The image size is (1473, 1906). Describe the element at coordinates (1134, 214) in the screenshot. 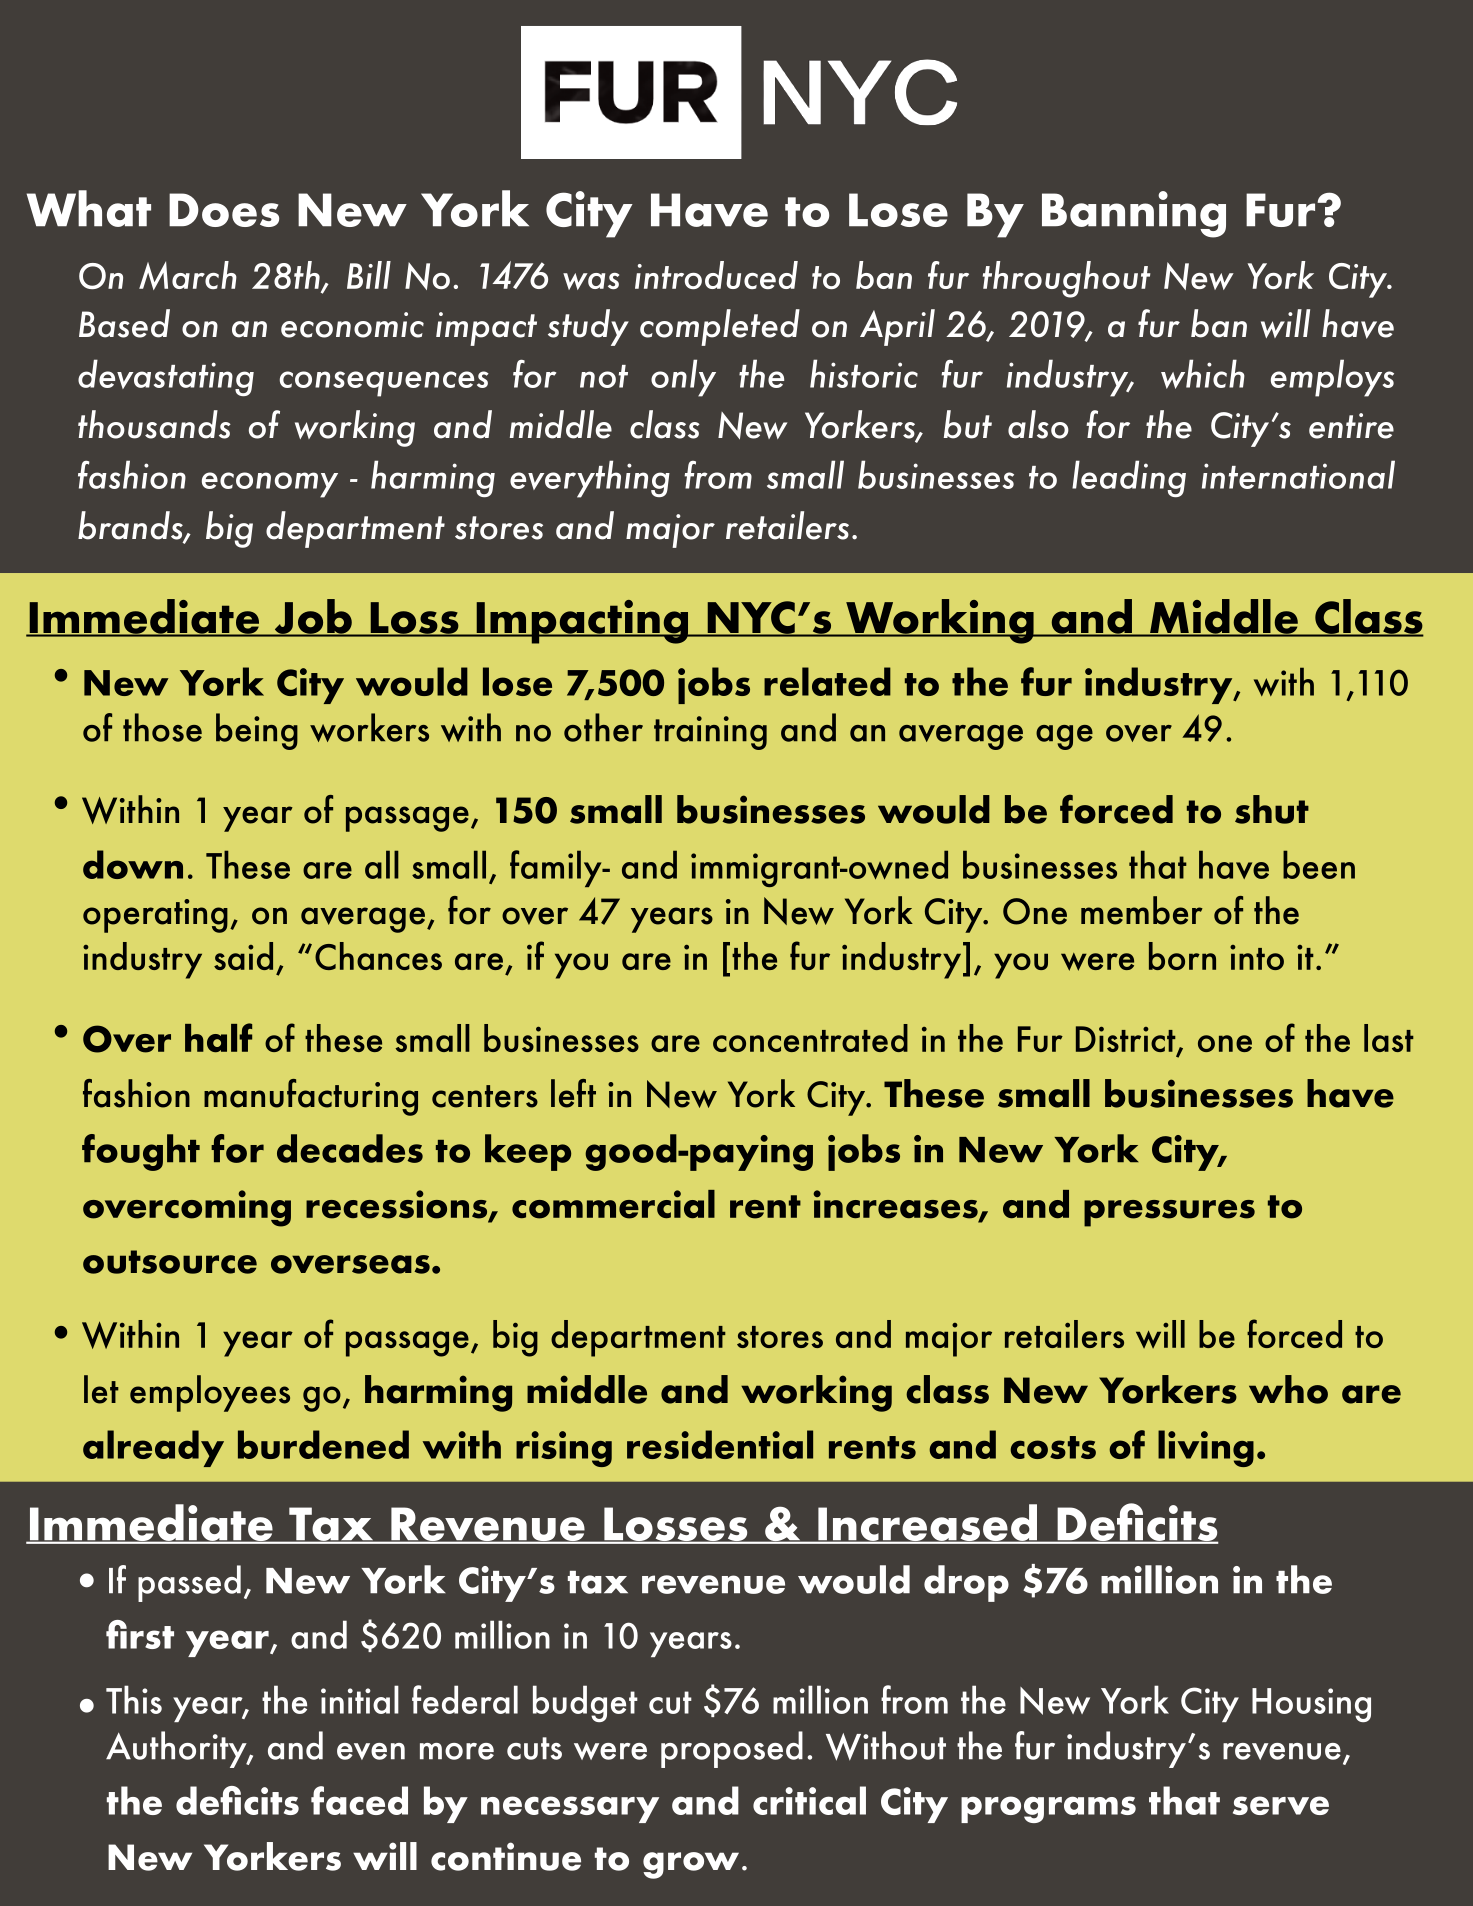

I see `Banning` at that location.
